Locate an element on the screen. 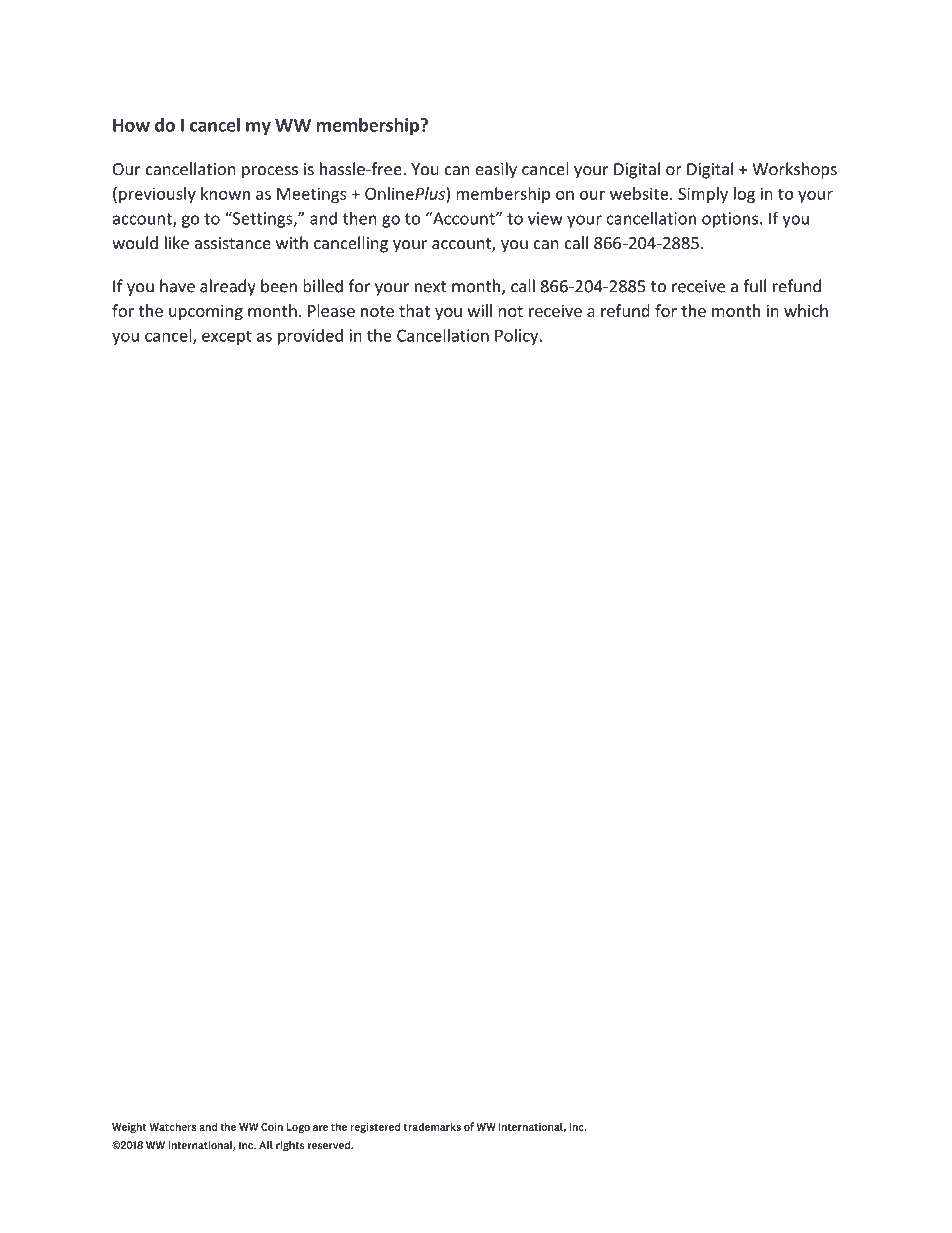  easily is located at coordinates (496, 170).
